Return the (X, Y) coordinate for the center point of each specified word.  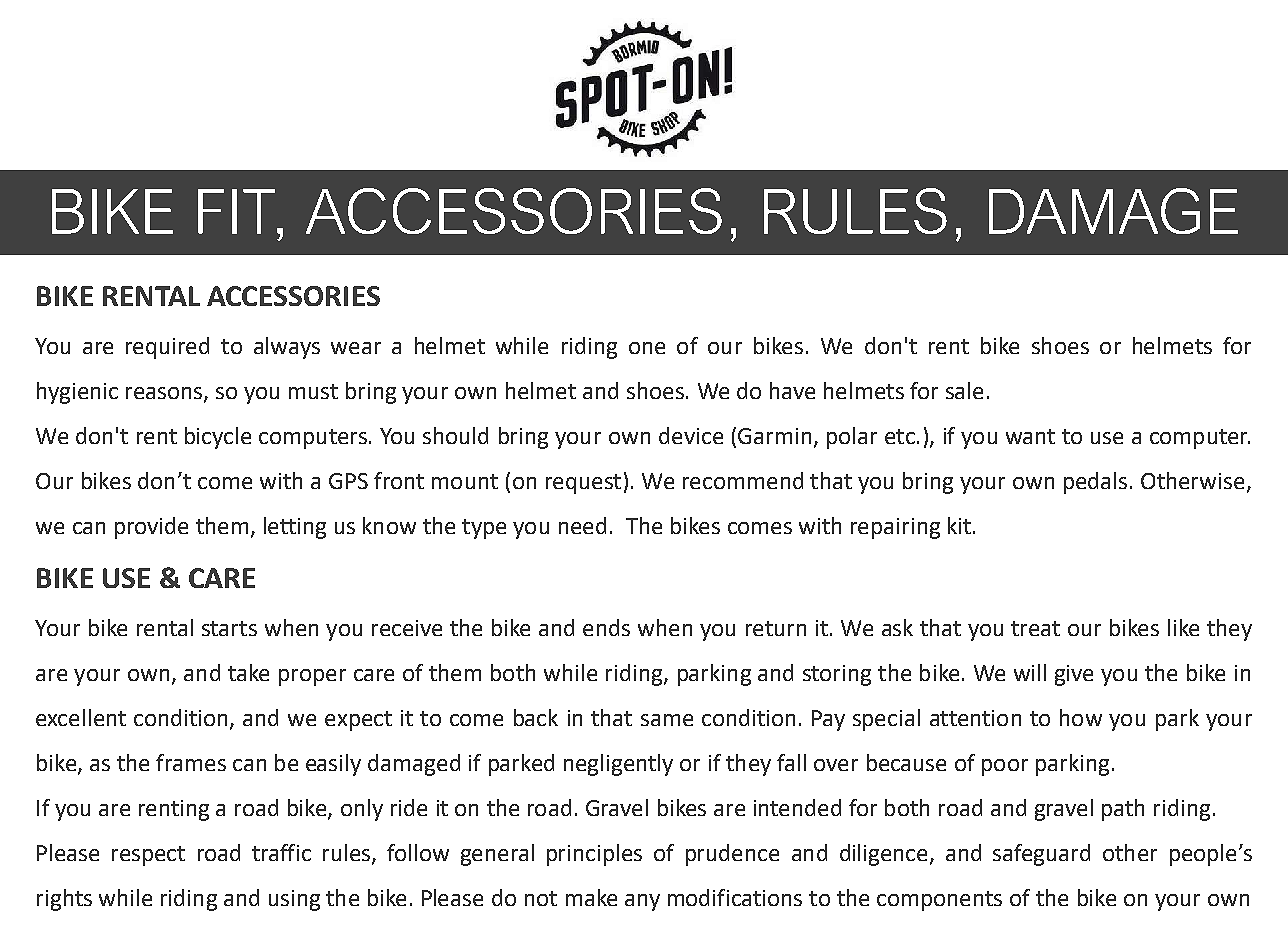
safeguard (1041, 855)
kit (959, 525)
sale (964, 390)
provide (151, 528)
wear (356, 348)
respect (148, 856)
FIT (236, 211)
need (582, 525)
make (591, 897)
